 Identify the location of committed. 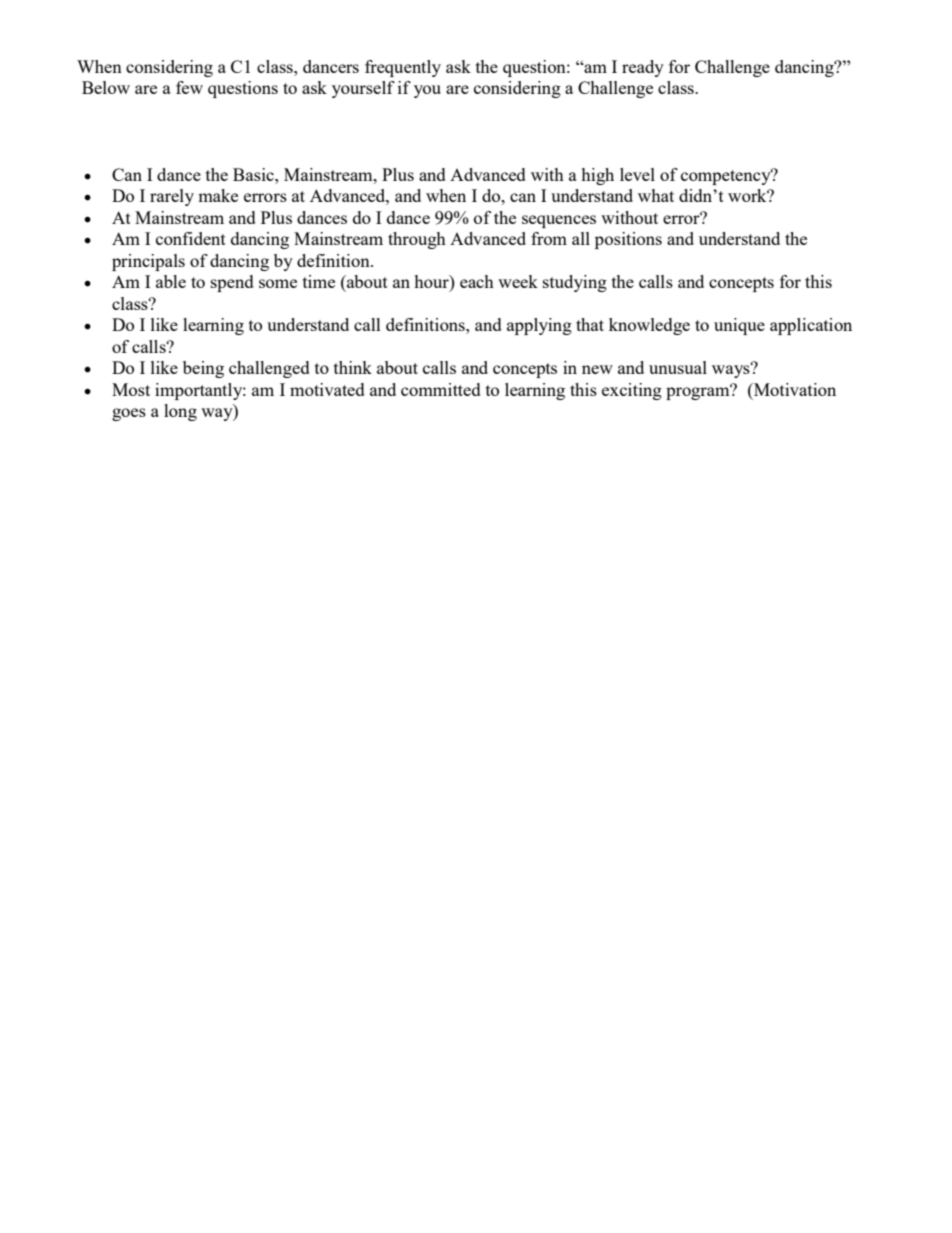
(441, 389).
